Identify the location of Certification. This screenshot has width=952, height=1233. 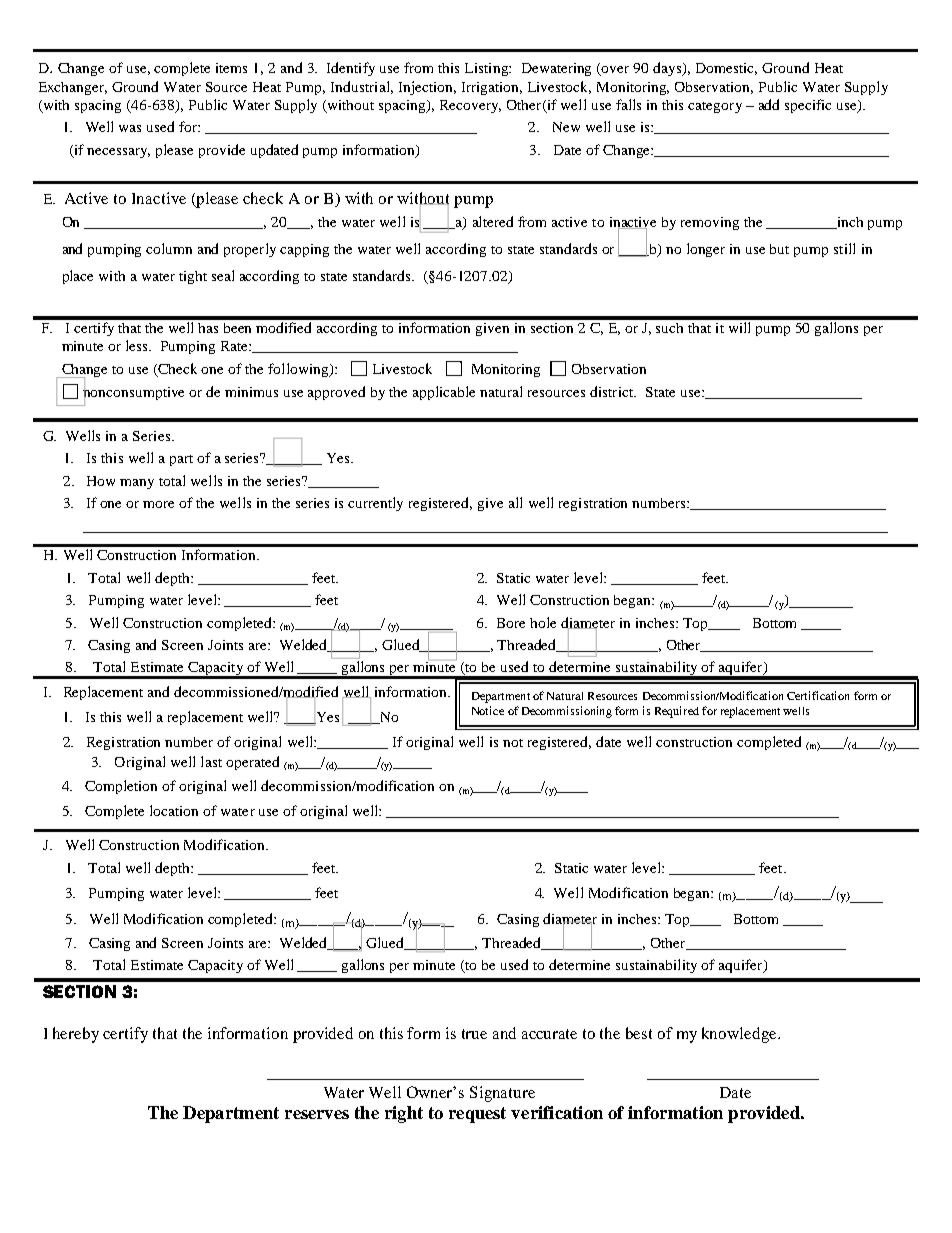
(818, 695).
